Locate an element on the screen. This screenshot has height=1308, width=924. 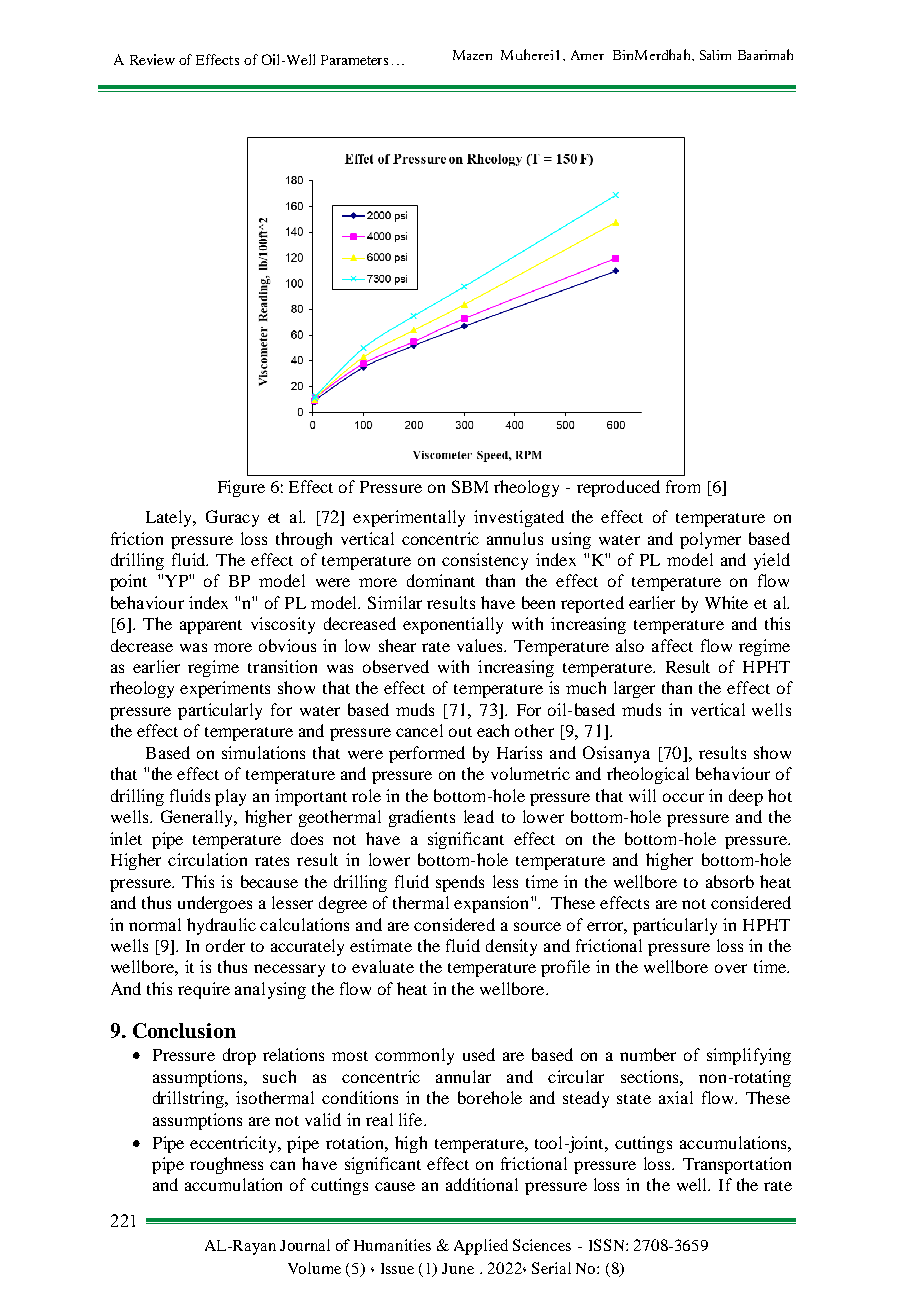
experimentally is located at coordinates (409, 518).
